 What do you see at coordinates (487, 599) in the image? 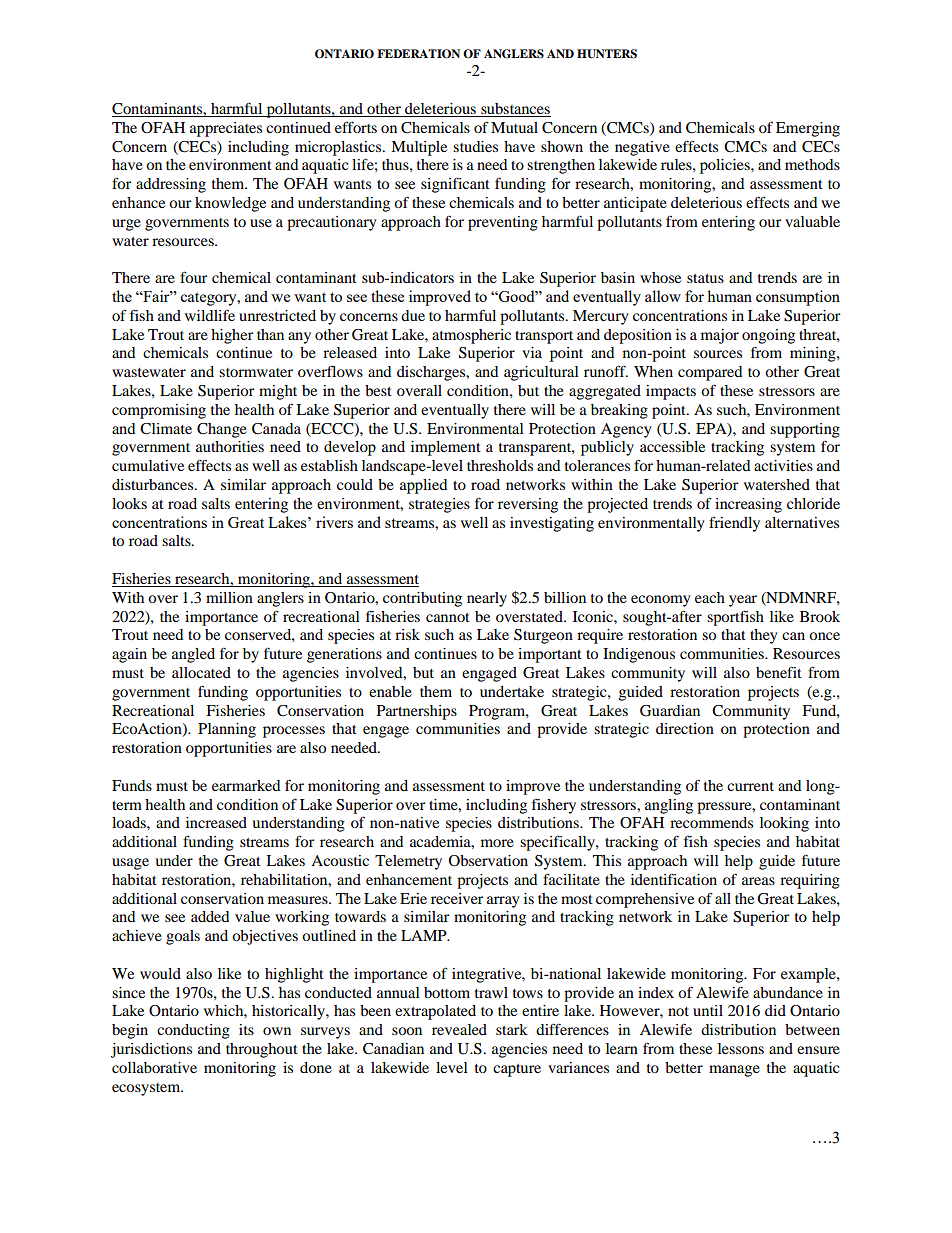
I see `nearly` at bounding box center [487, 599].
